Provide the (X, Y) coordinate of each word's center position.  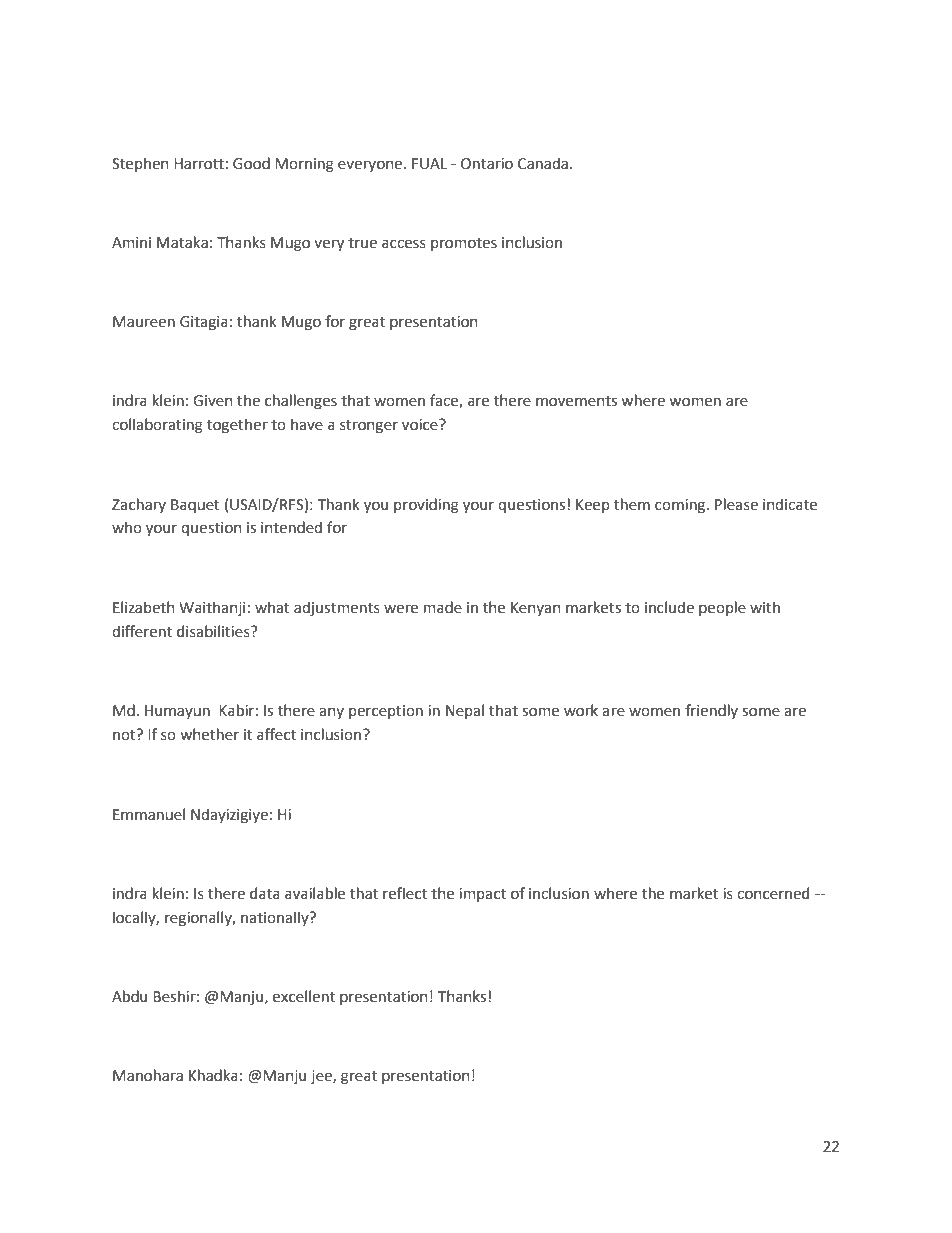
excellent (304, 996)
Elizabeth (143, 607)
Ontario (487, 164)
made (443, 607)
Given (212, 401)
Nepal (465, 711)
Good (251, 163)
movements (576, 401)
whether (209, 734)
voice (421, 425)
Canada (543, 163)
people (722, 608)
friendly (711, 711)
